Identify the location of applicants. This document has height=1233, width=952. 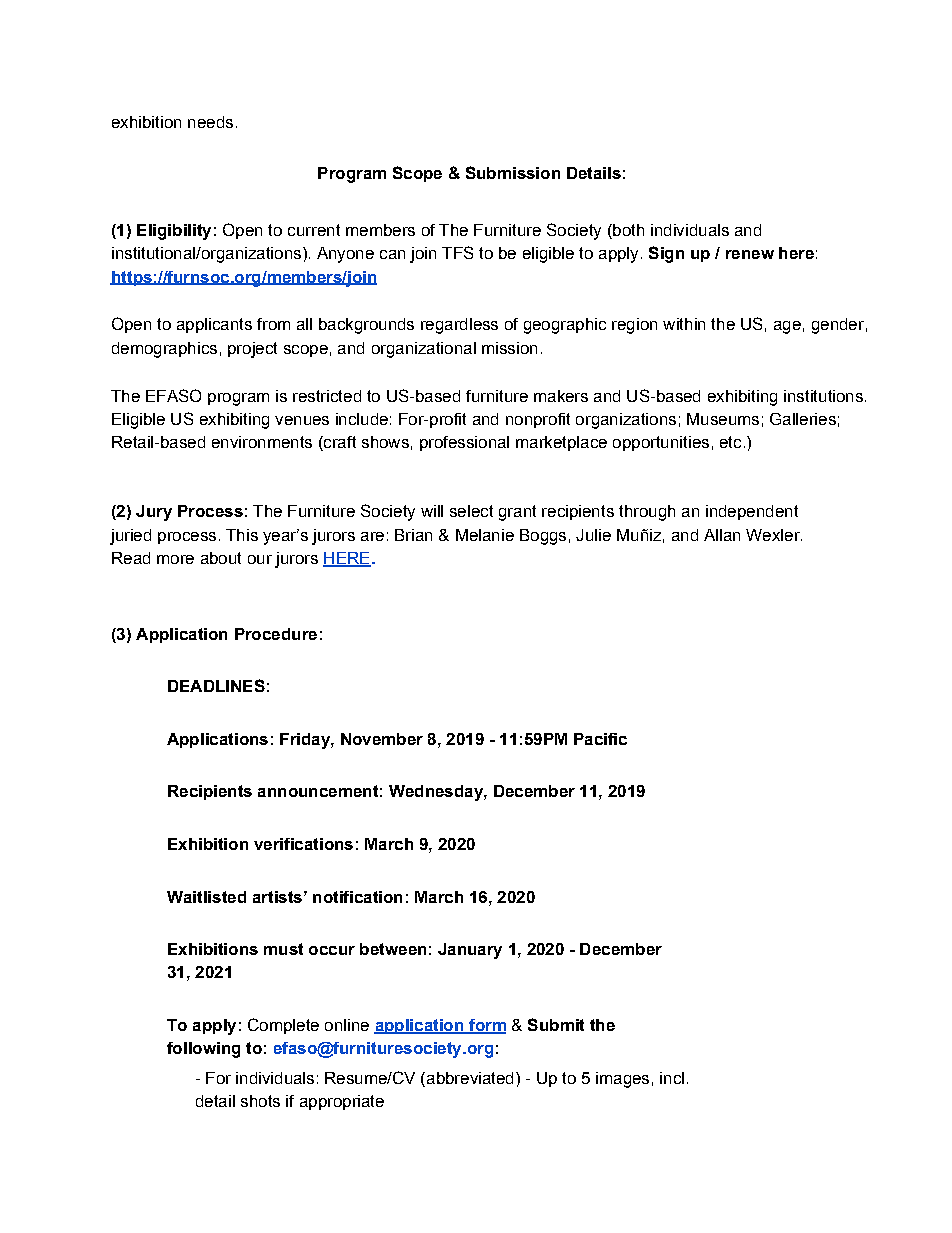
(214, 325).
